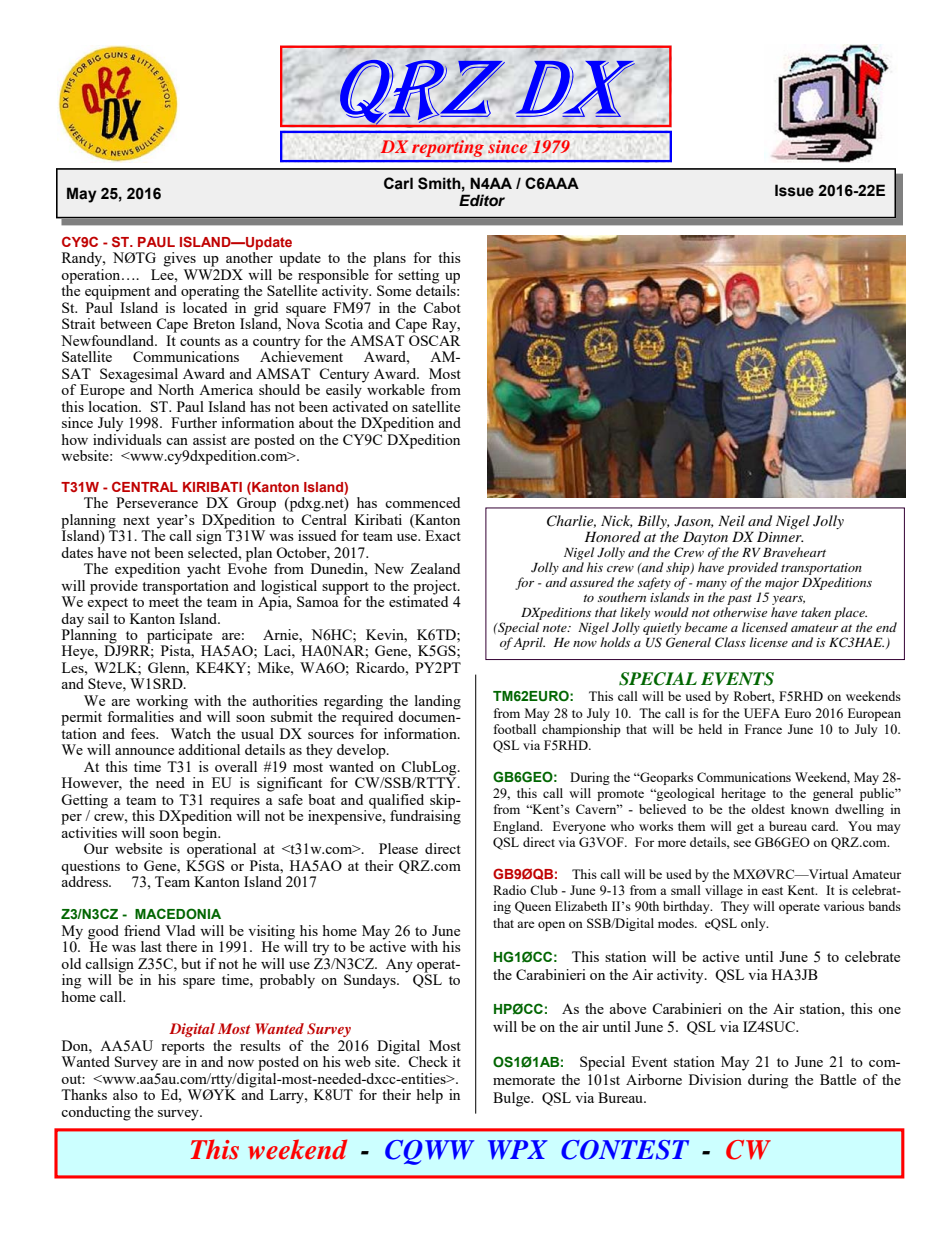 This image has width=952, height=1233. What do you see at coordinates (772, 891) in the image?
I see `east` at bounding box center [772, 891].
